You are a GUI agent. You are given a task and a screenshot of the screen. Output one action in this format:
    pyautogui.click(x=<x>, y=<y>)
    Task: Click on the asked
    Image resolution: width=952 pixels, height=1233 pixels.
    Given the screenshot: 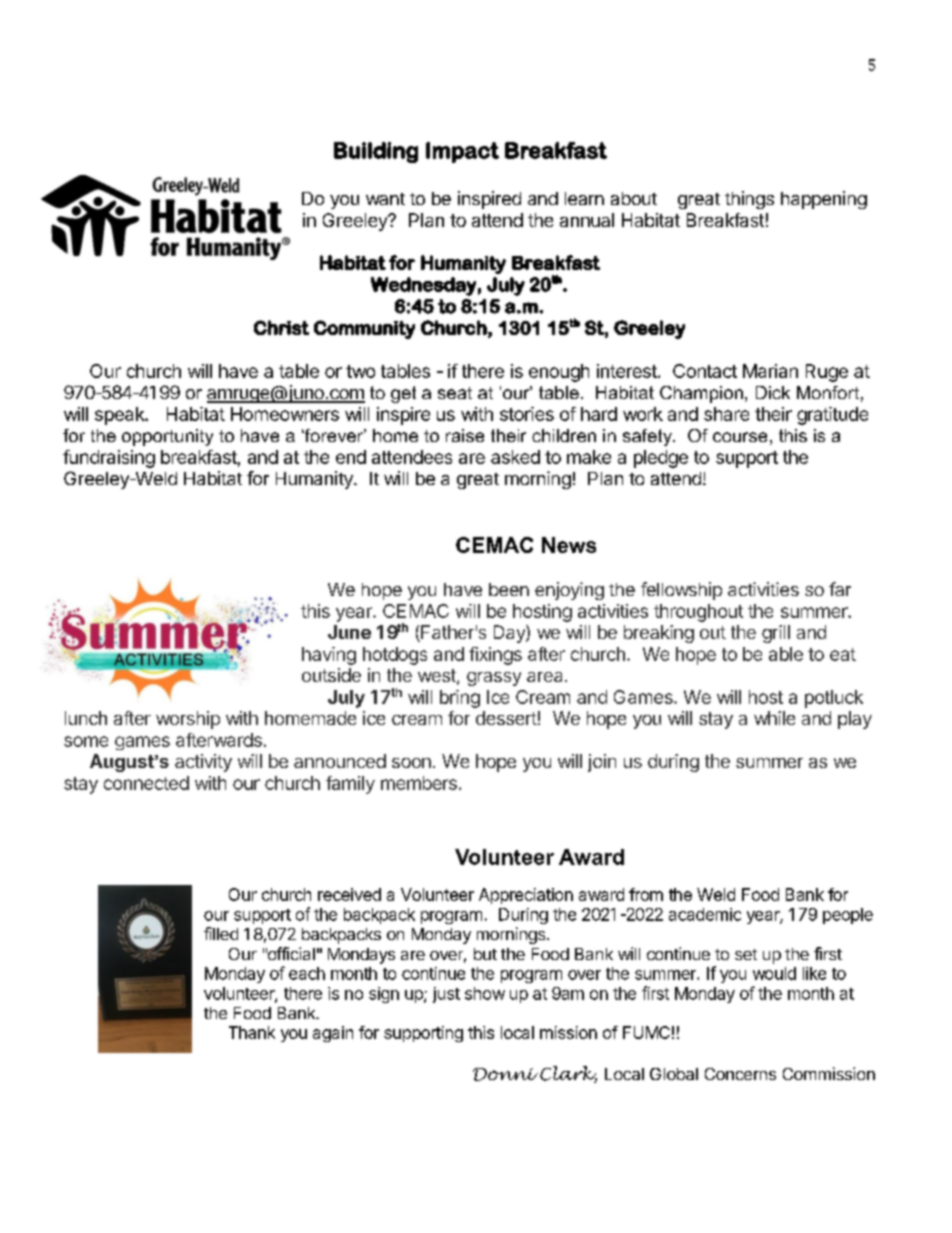 What is the action you would take?
    pyautogui.click(x=515, y=457)
